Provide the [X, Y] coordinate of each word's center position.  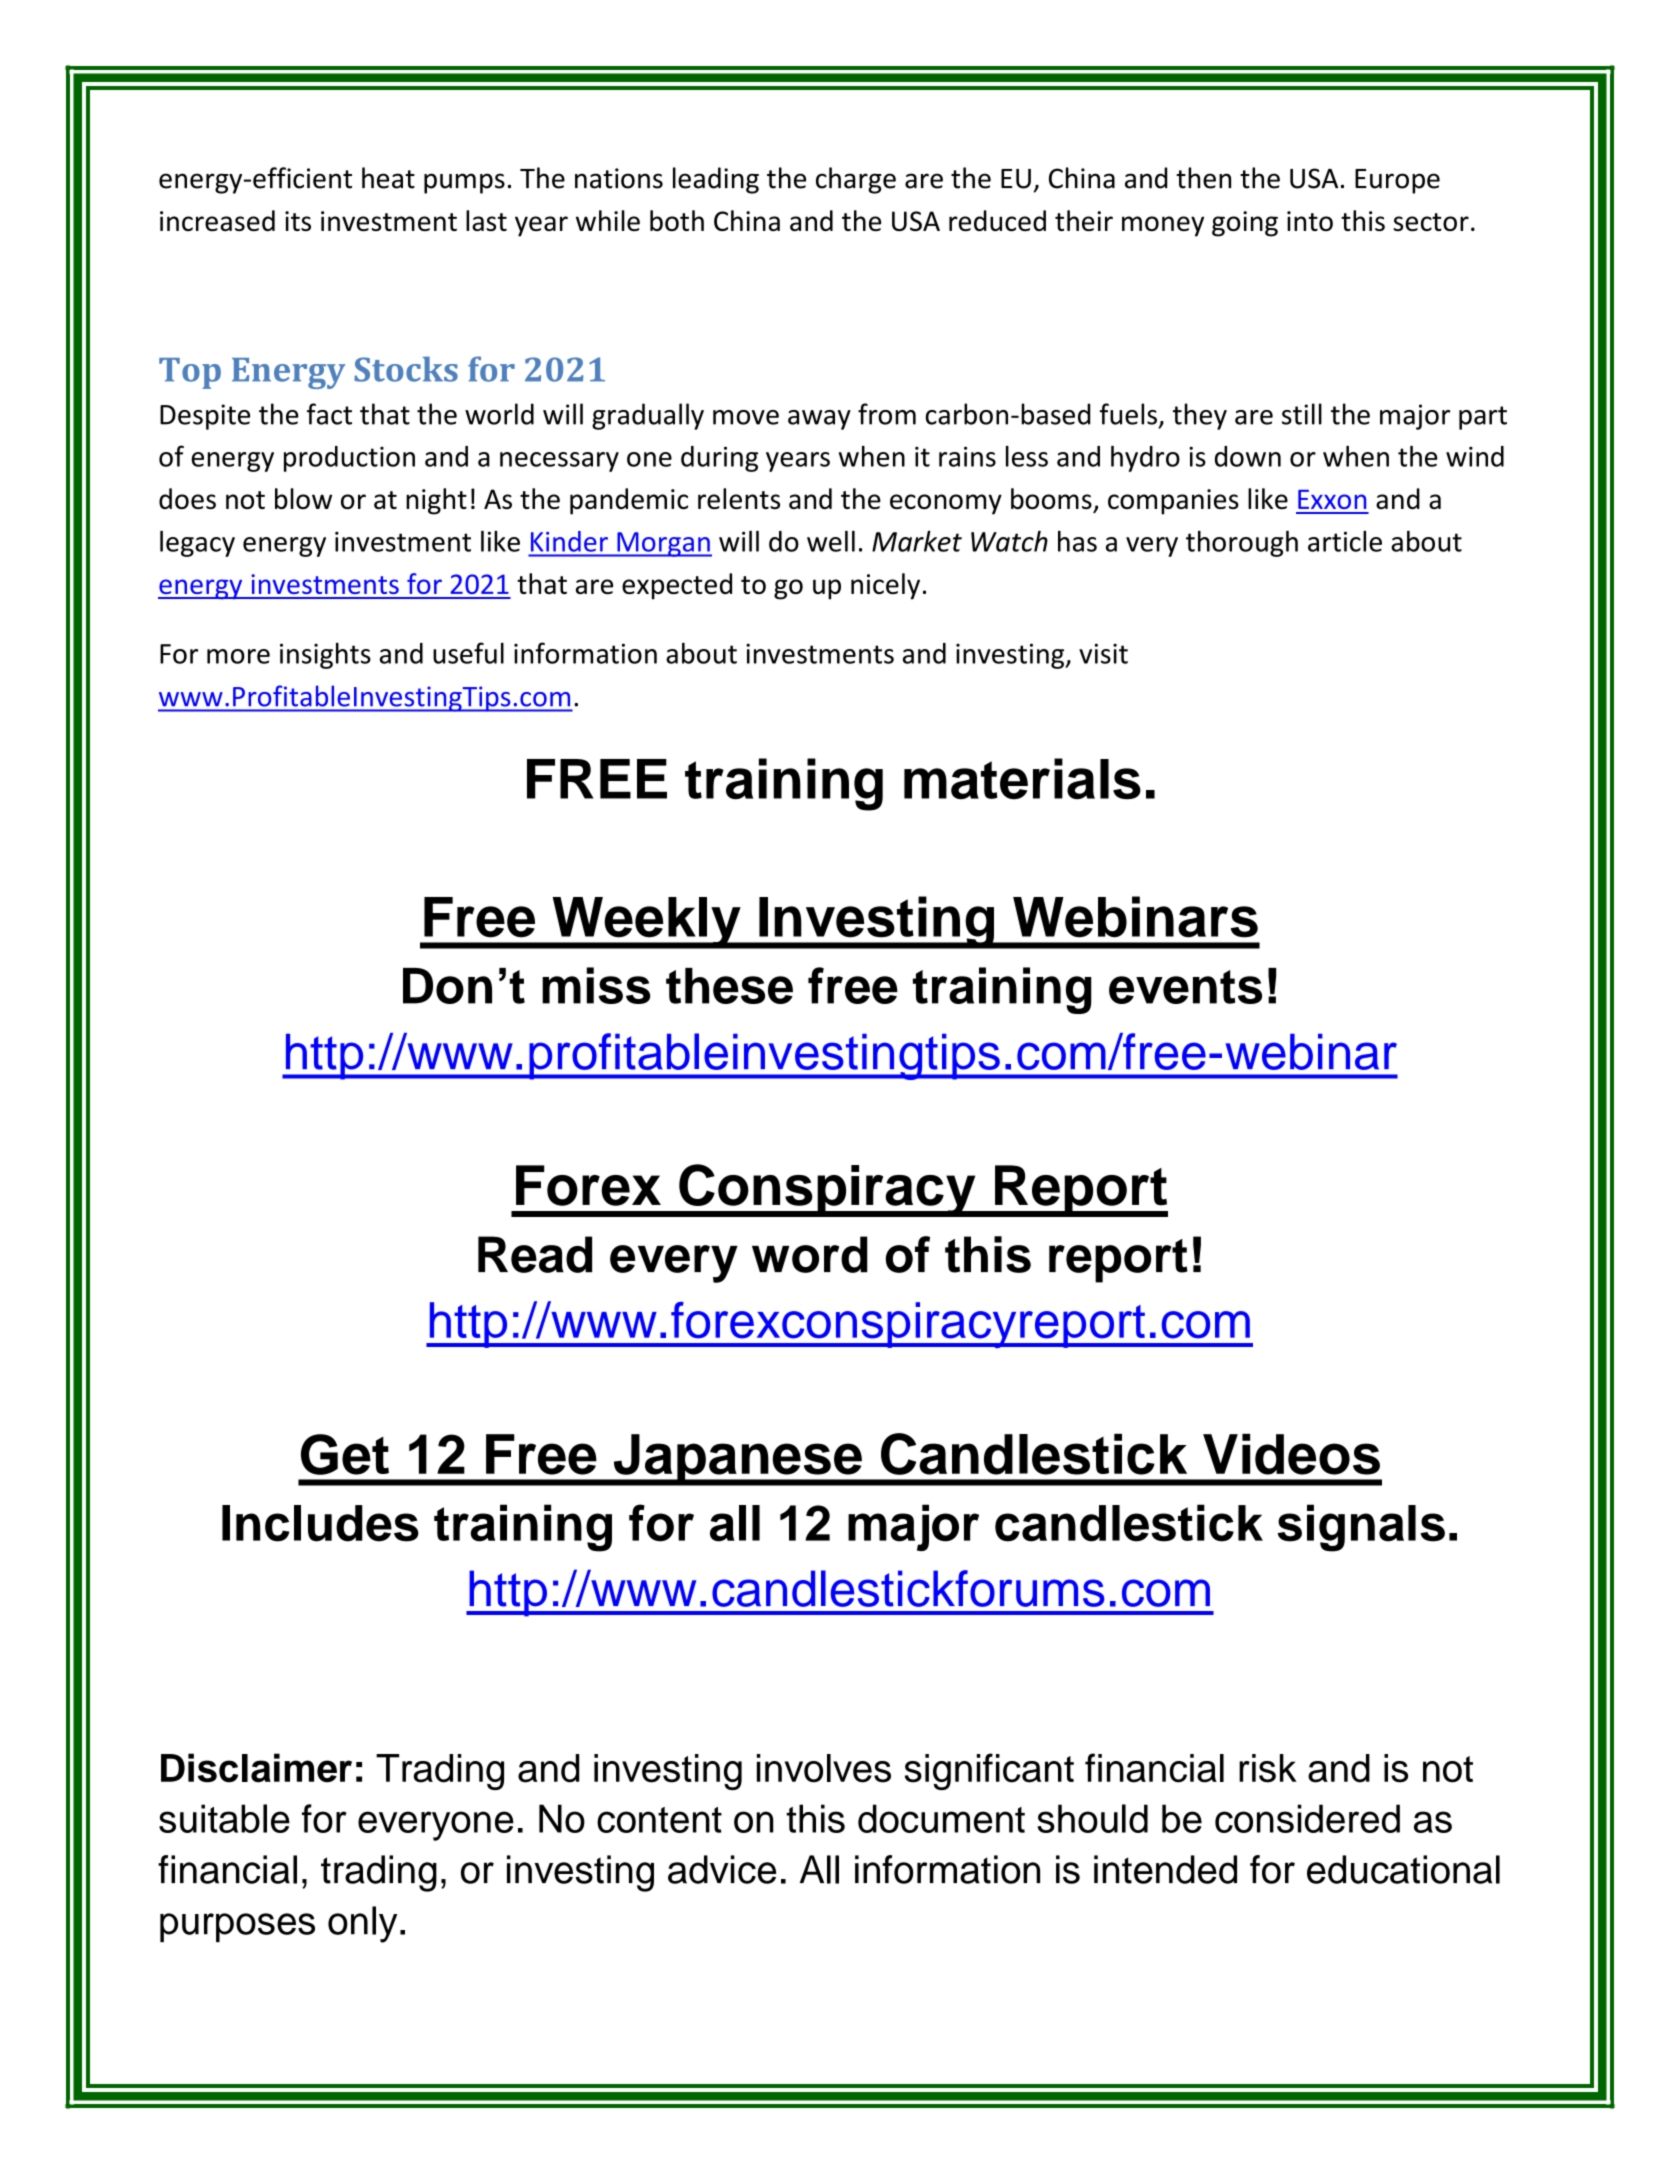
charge [856, 180]
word [810, 1254]
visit [1103, 653]
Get [345, 1454]
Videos [1291, 1454]
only [362, 1924]
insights [325, 655]
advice [722, 1869]
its [298, 221]
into [1310, 221]
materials [1022, 779]
